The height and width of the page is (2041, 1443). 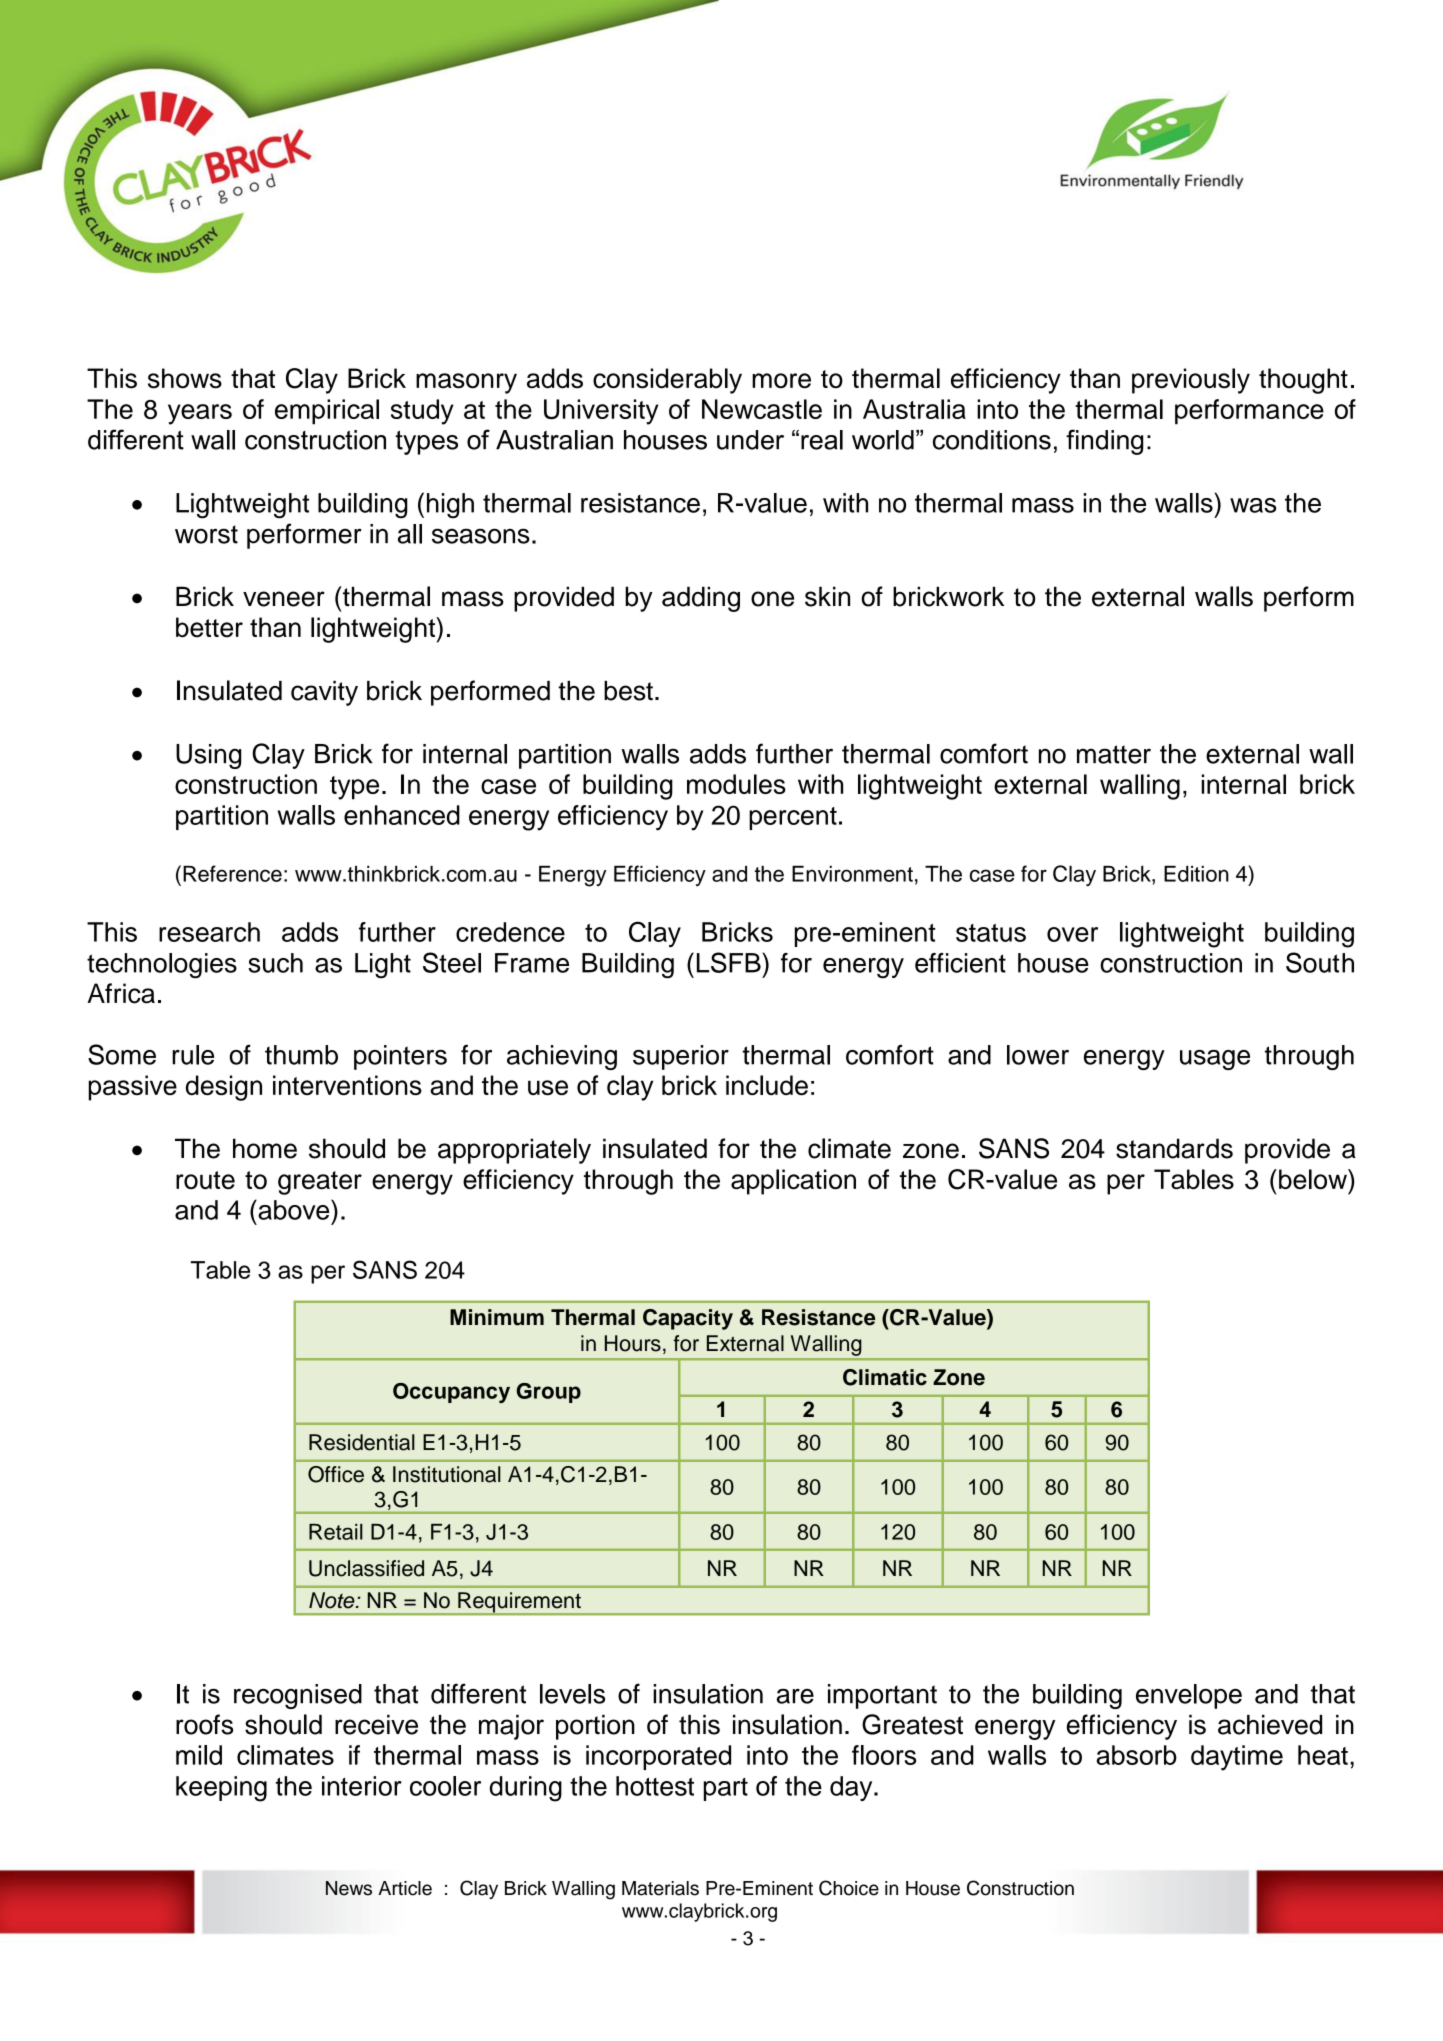 What do you see at coordinates (221, 1789) in the page?
I see `keeping` at bounding box center [221, 1789].
